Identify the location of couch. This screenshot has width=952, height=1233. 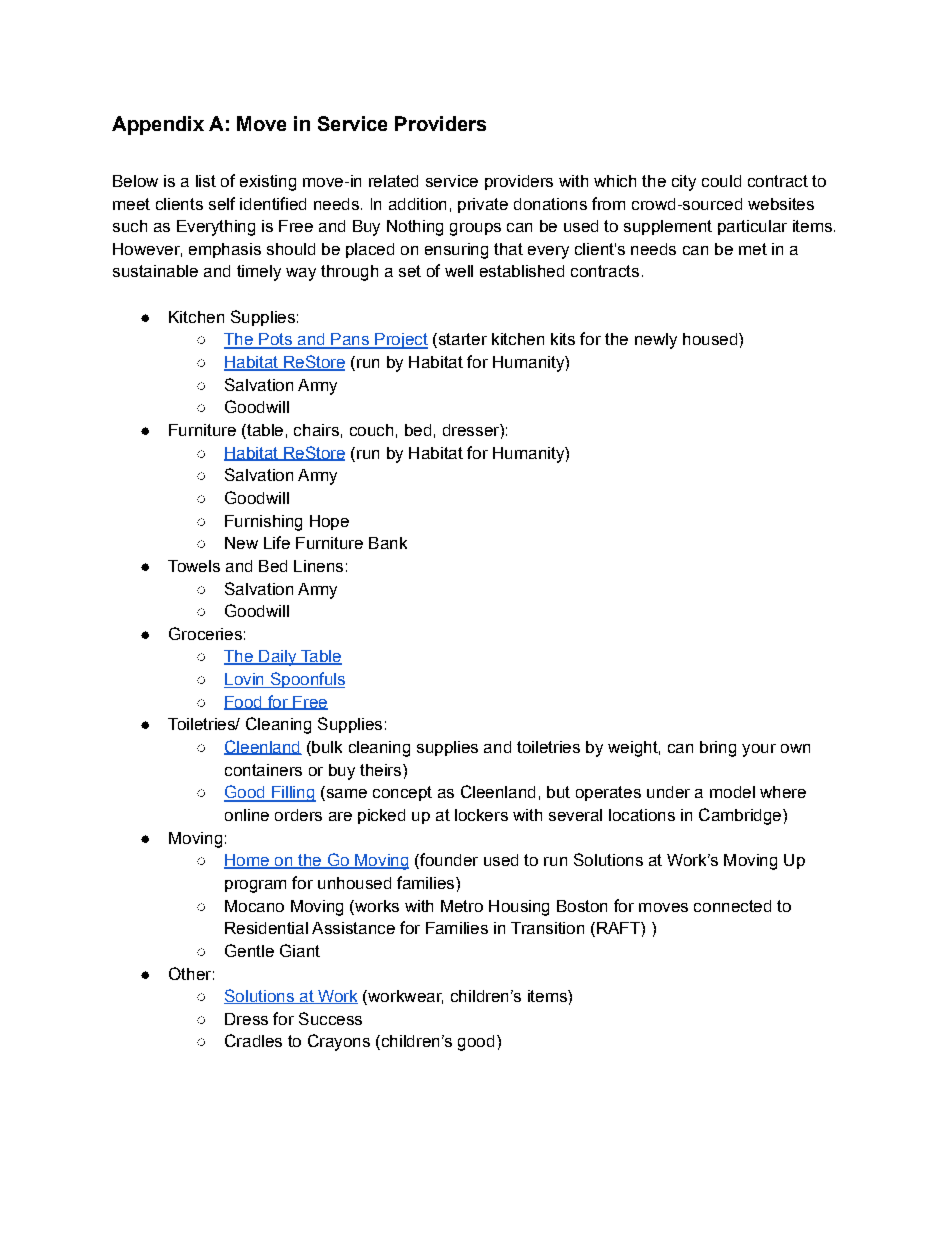
(371, 430).
